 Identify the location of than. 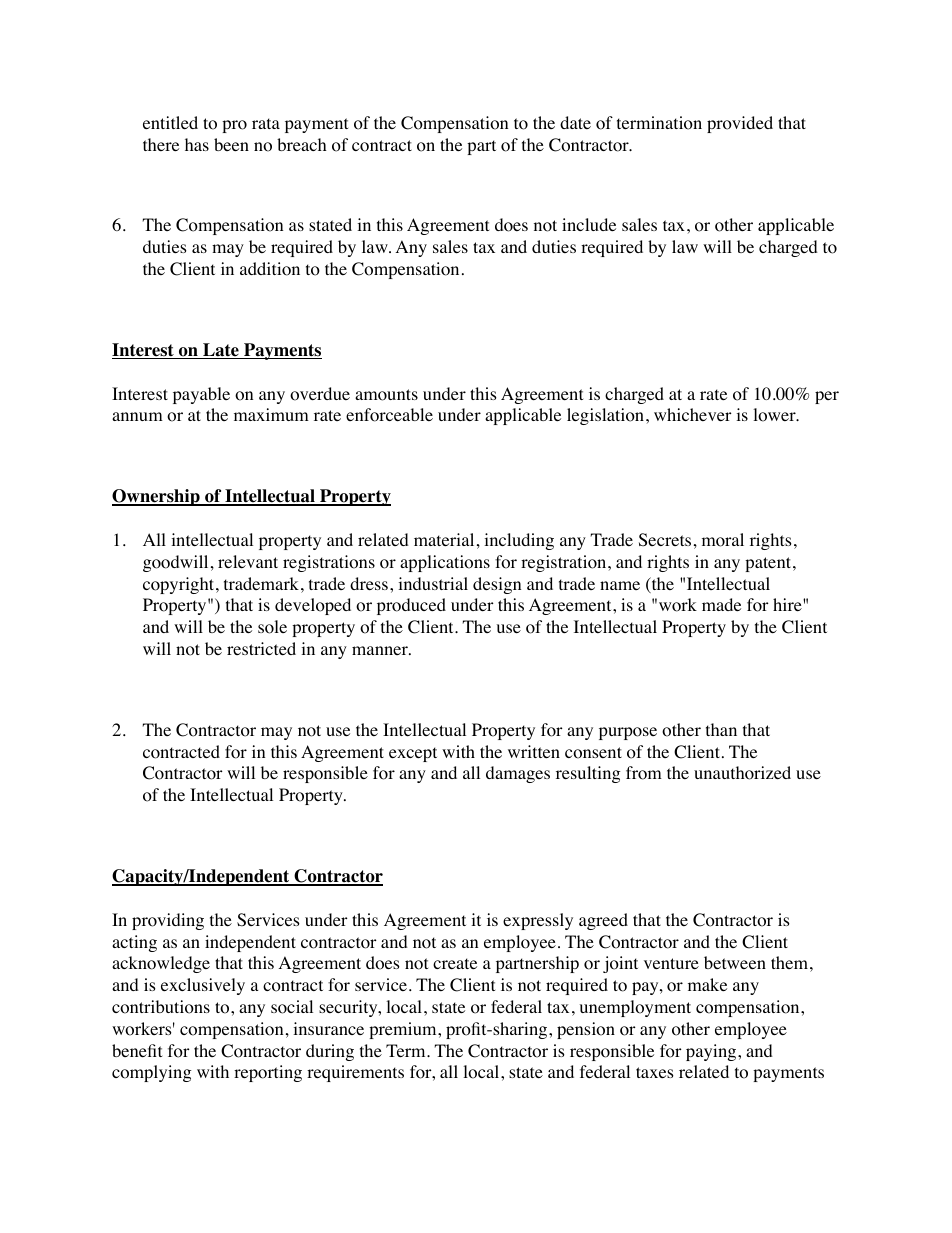
(721, 729).
